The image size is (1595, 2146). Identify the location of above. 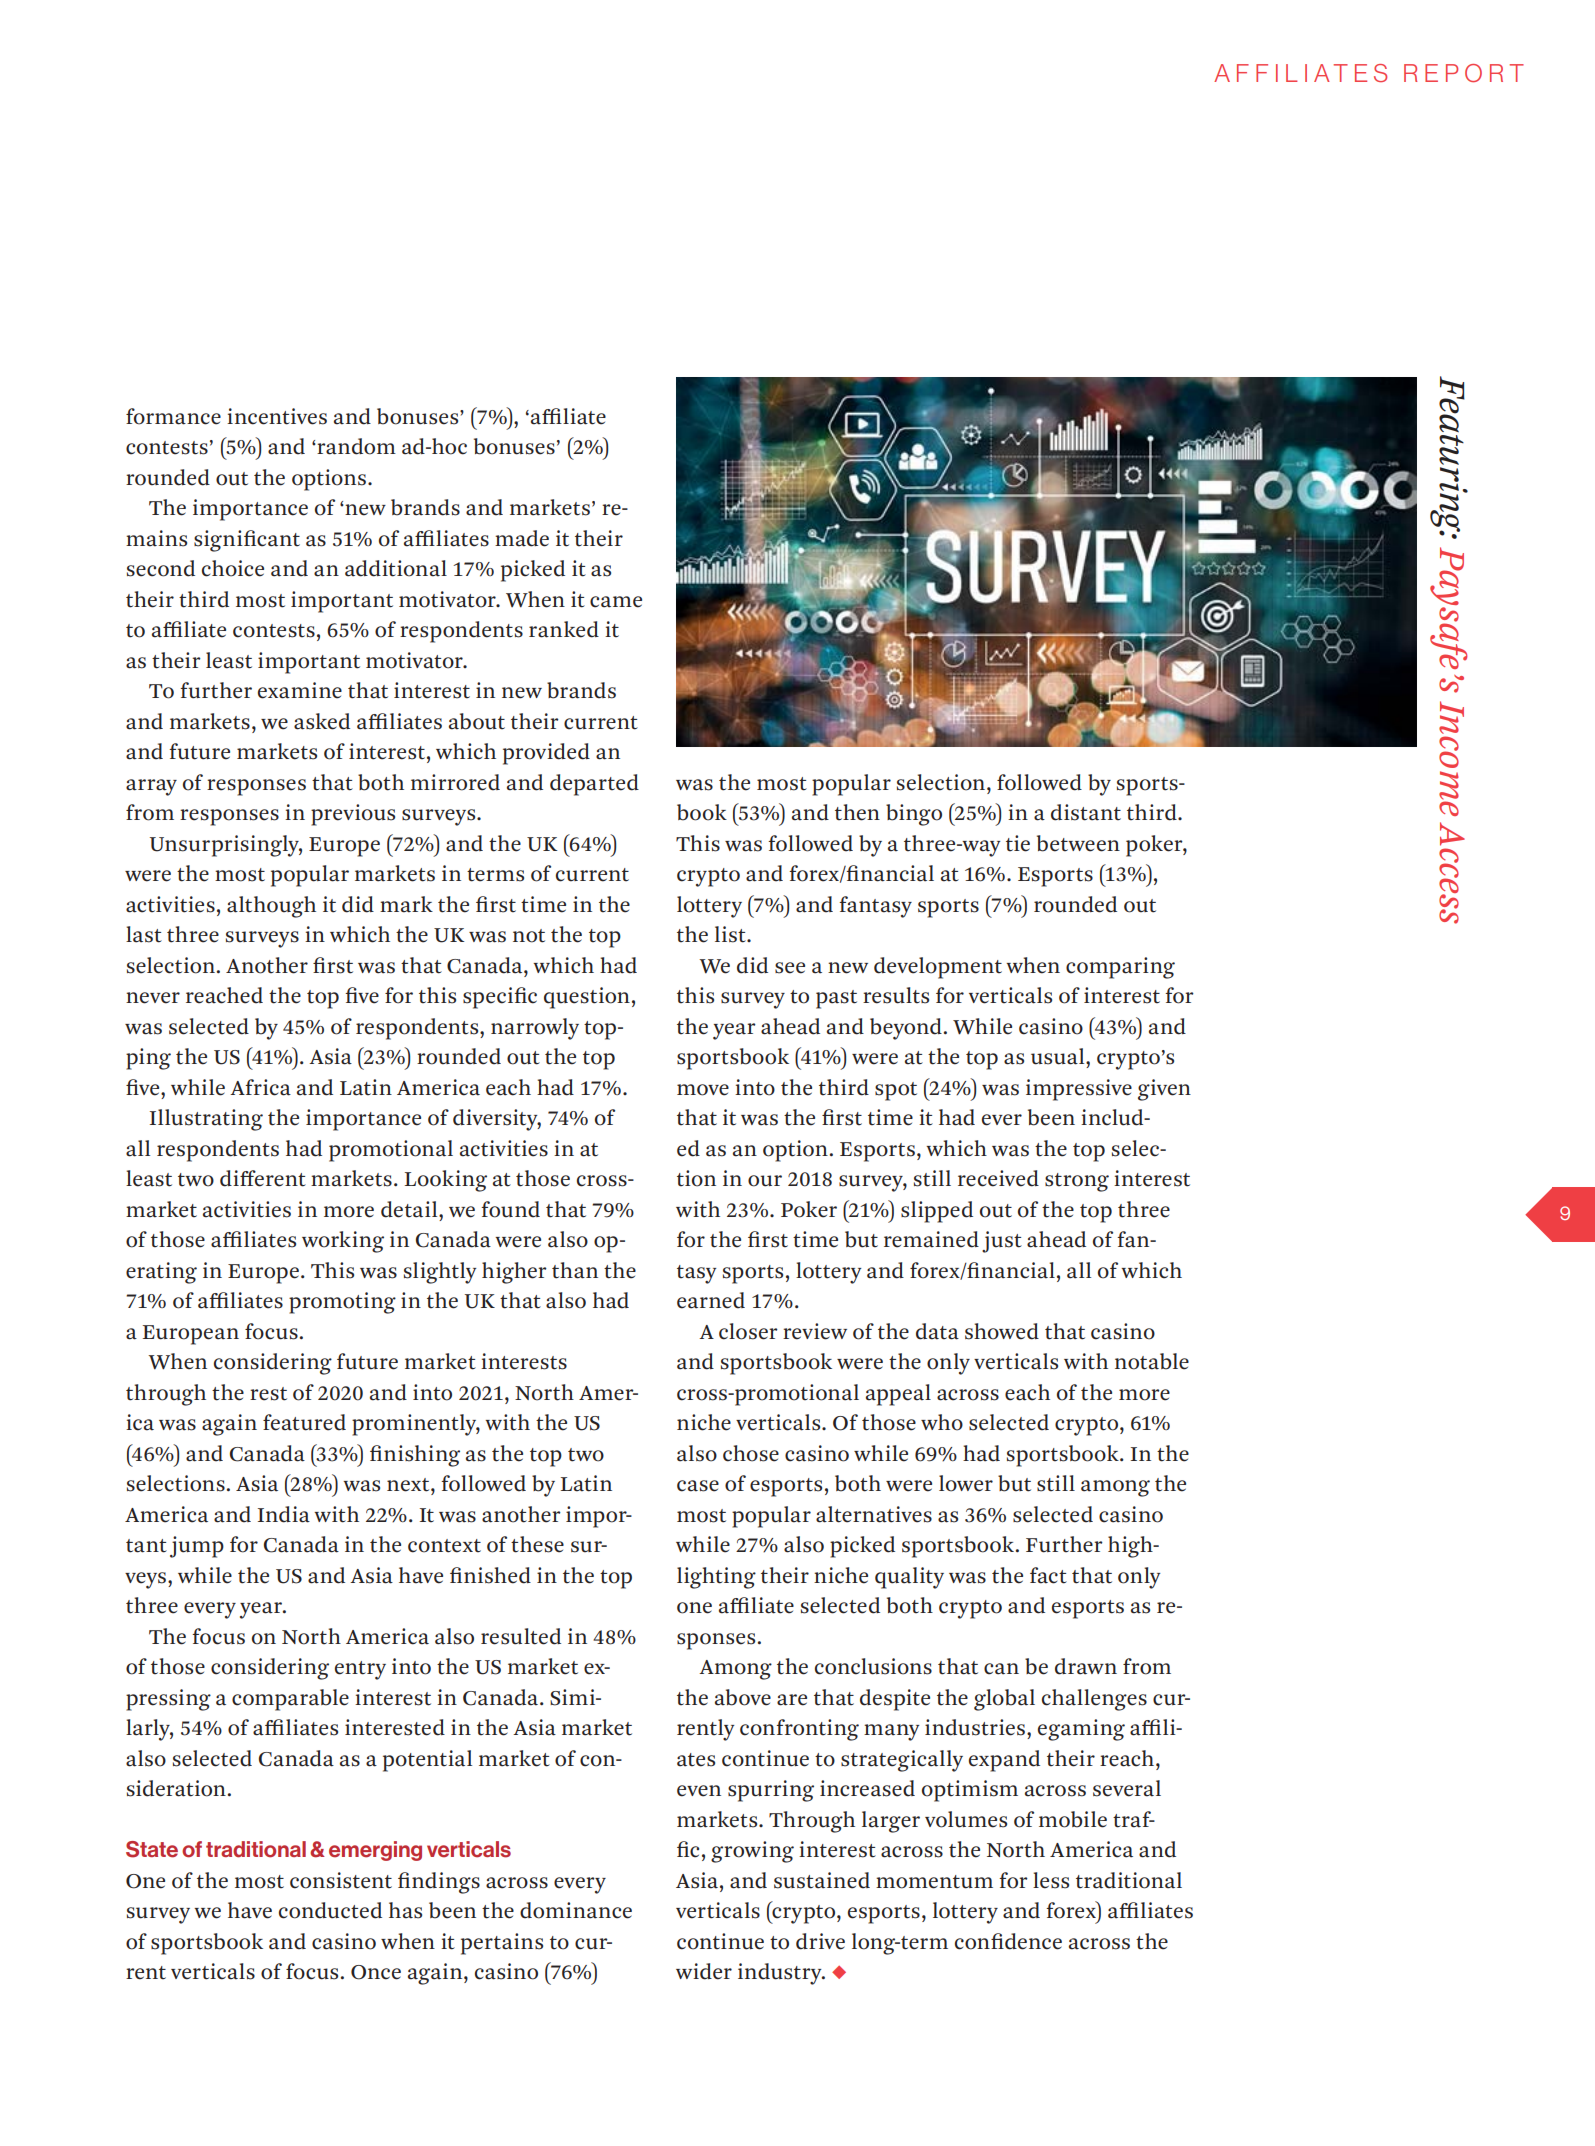
(743, 1697).
